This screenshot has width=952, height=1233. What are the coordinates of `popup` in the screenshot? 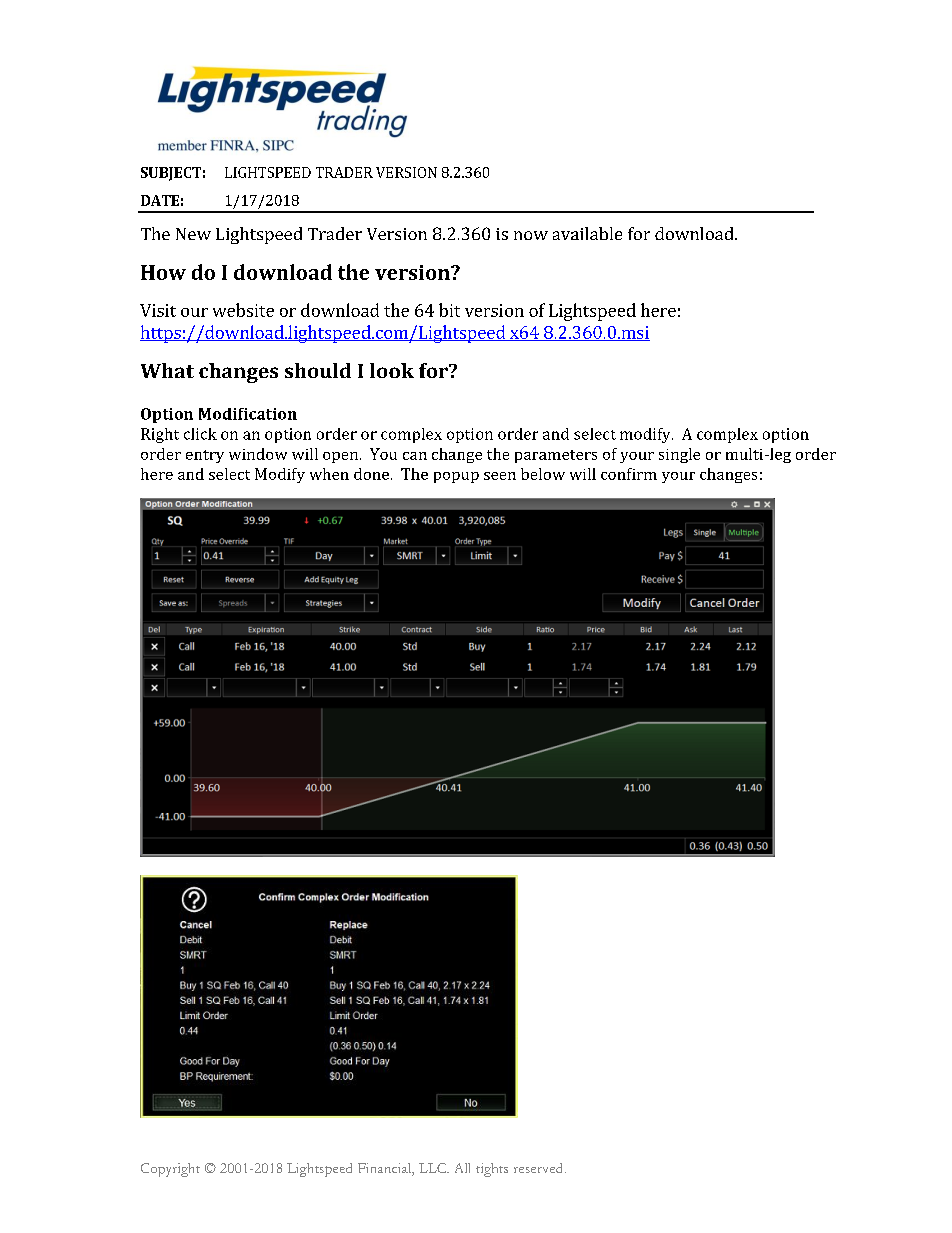 It's located at (456, 477).
